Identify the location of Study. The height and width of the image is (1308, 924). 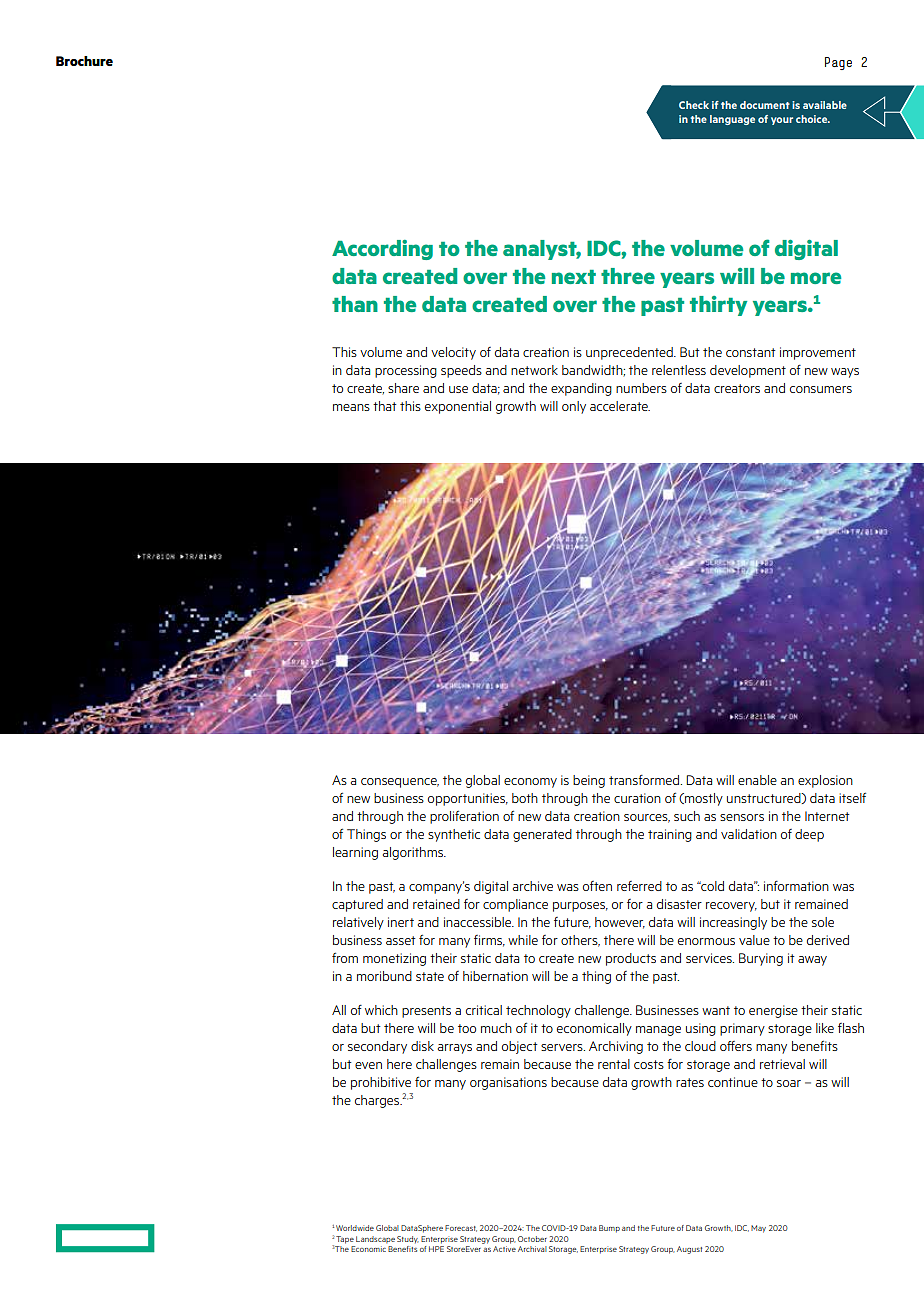
(408, 1239).
